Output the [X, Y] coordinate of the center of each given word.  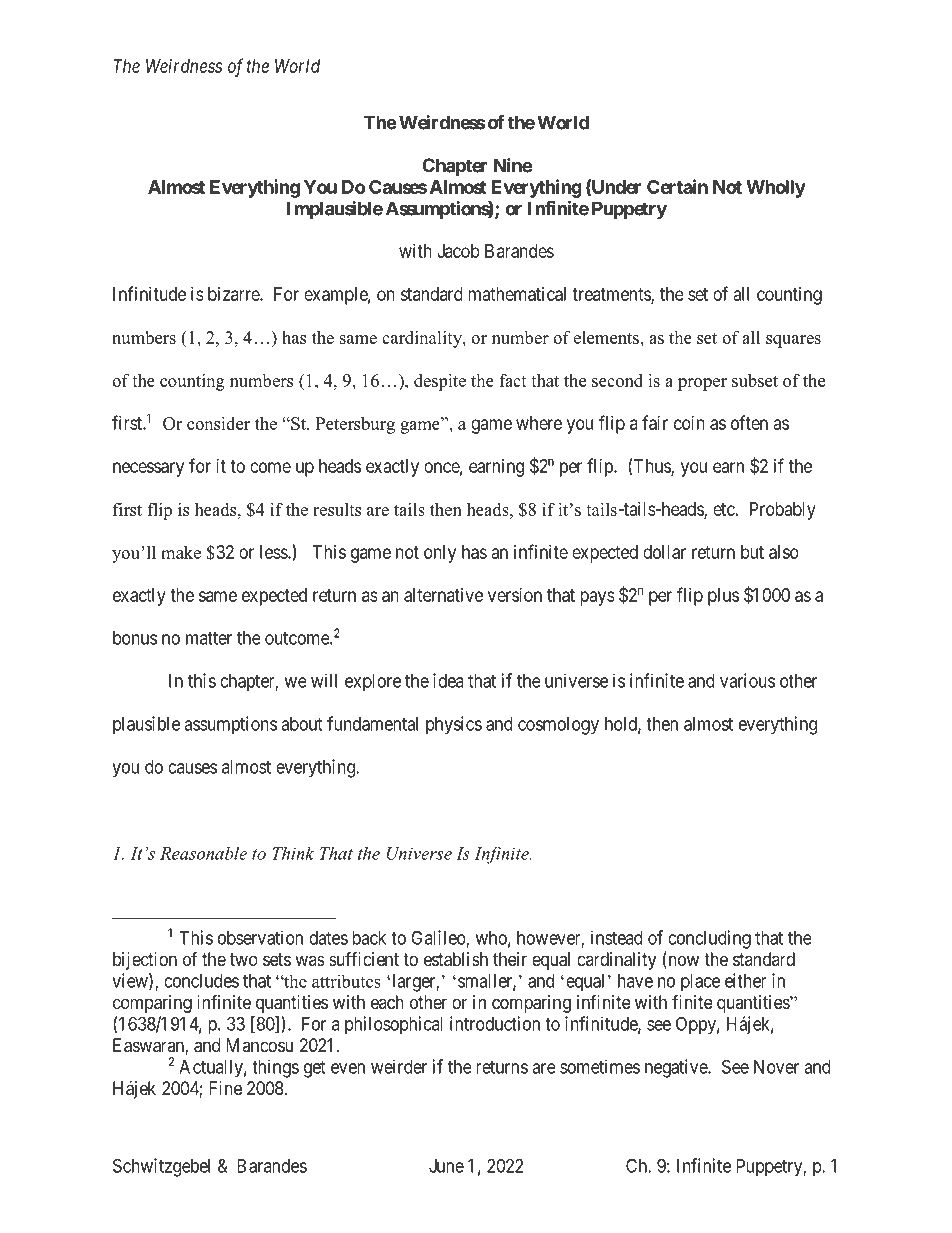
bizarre [234, 294]
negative [677, 1068]
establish [456, 959]
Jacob [458, 251]
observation [260, 937]
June [446, 1166]
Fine [225, 1088]
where [539, 423]
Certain [677, 186]
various [747, 680]
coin [689, 423]
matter [209, 638]
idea [448, 680]
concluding [709, 939]
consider [218, 423]
